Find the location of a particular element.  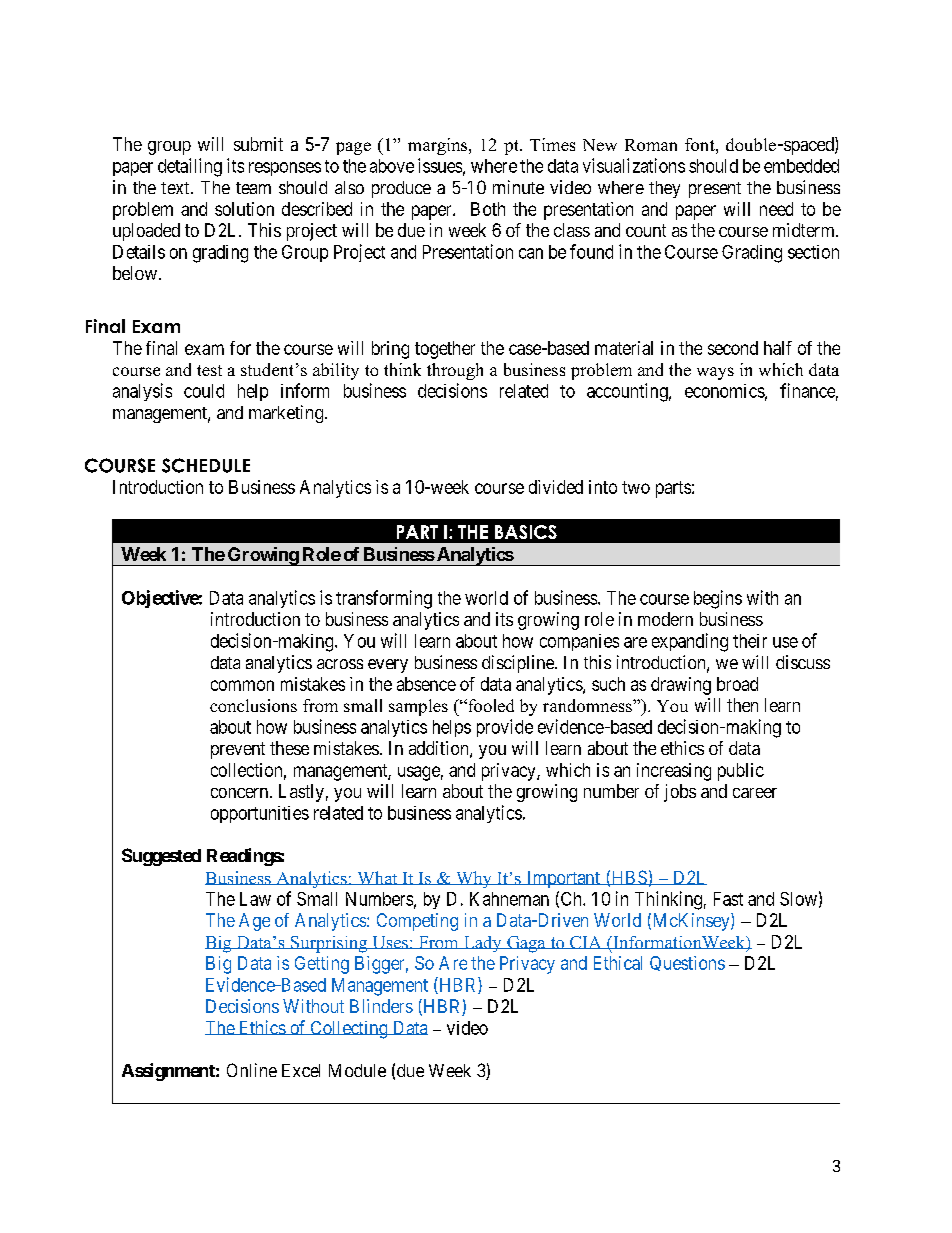

SCHEDULE is located at coordinates (206, 465).
